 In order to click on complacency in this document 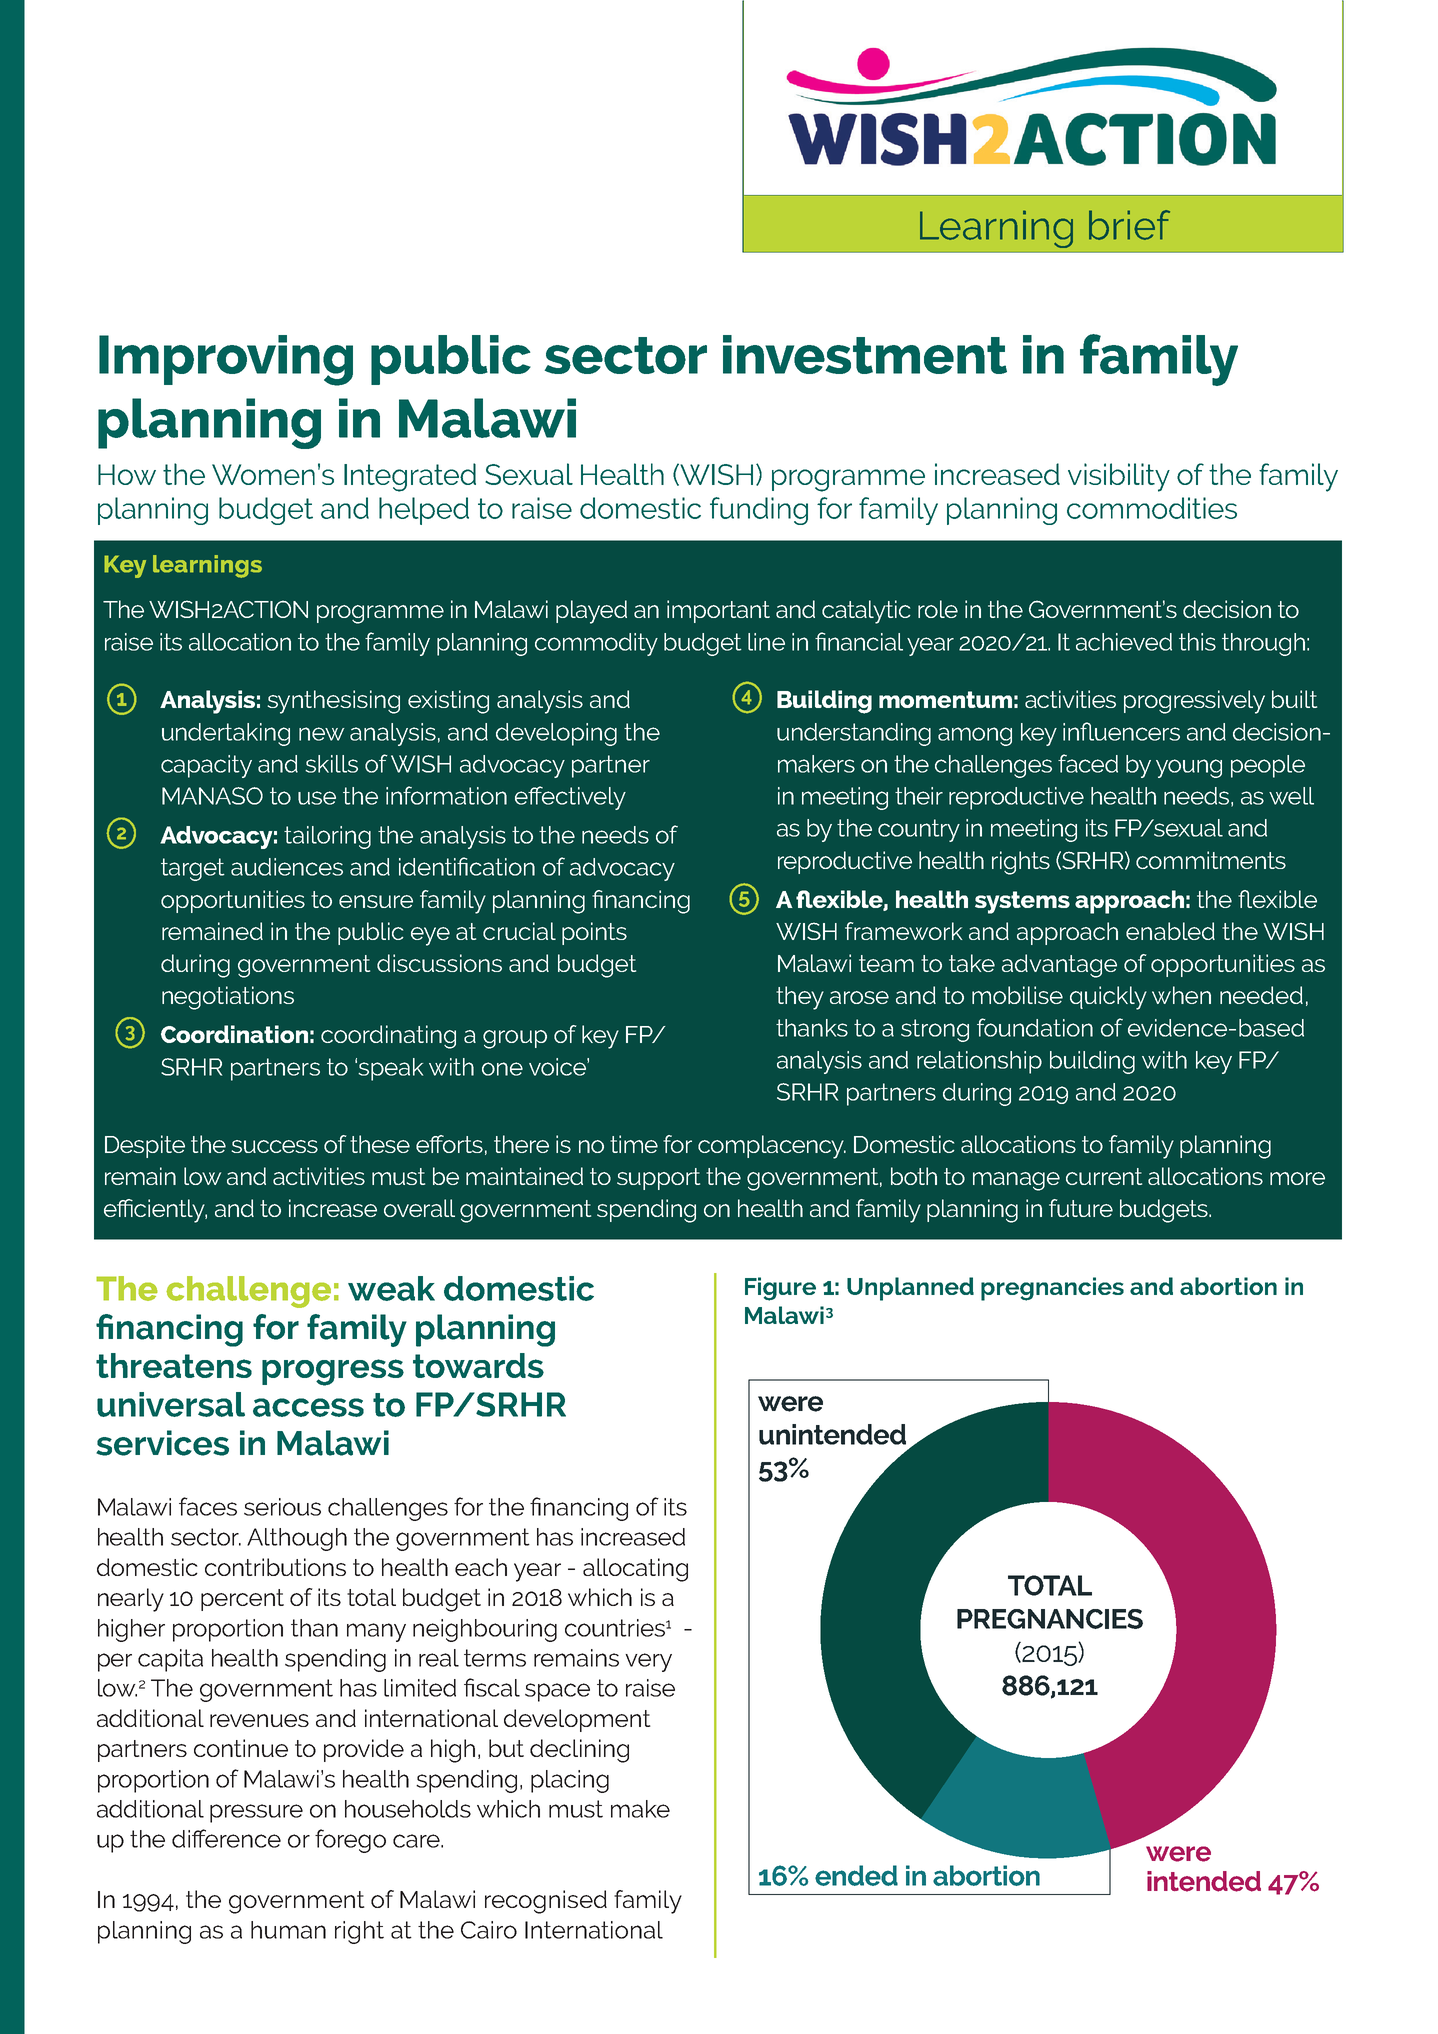, I will do `click(772, 1147)`.
